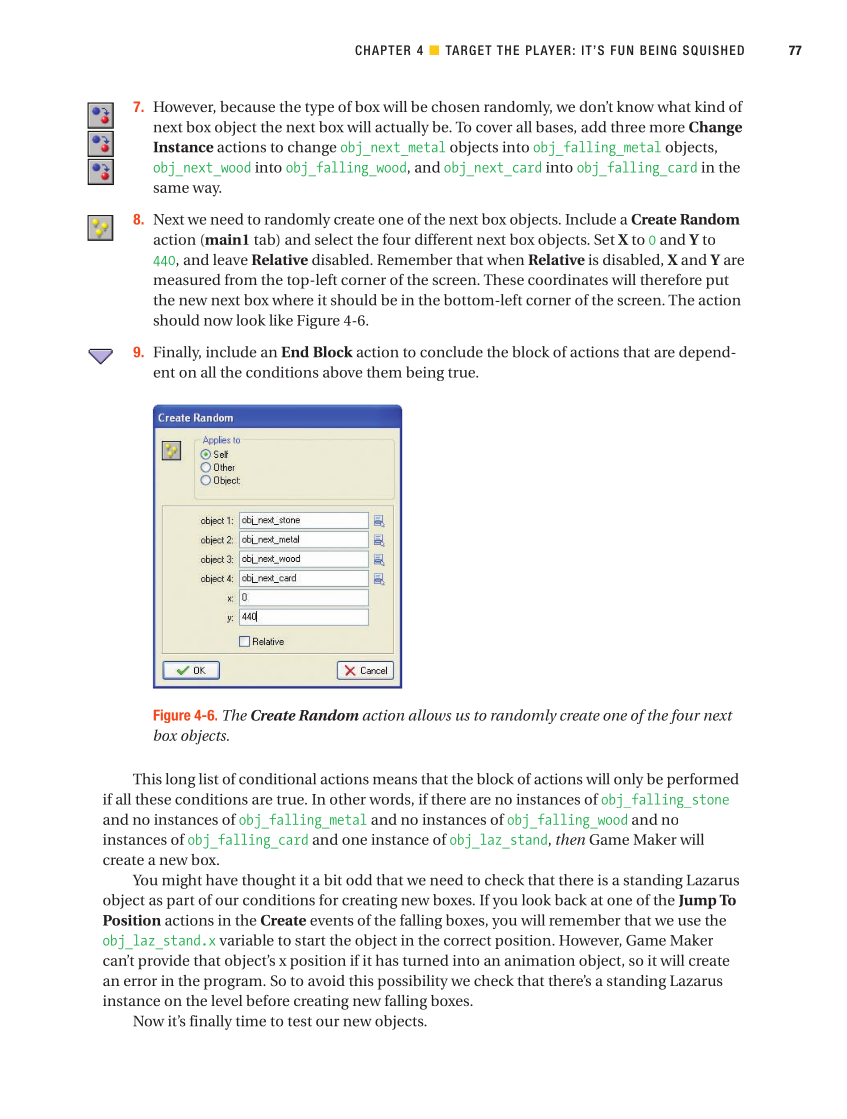  What do you see at coordinates (430, 715) in the screenshot?
I see `allows` at bounding box center [430, 715].
